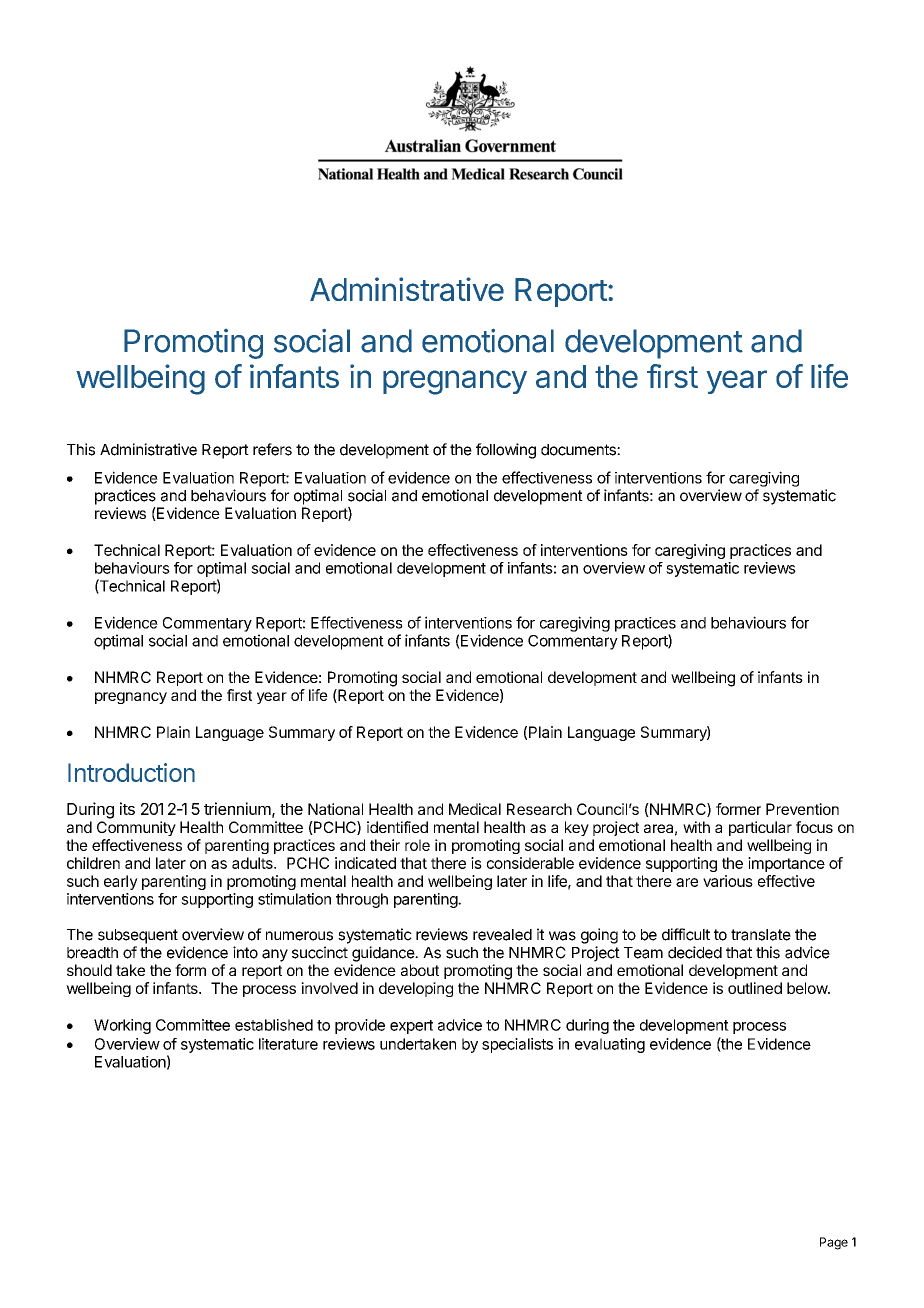 The image size is (924, 1308). What do you see at coordinates (288, 1044) in the screenshot?
I see `literature` at bounding box center [288, 1044].
